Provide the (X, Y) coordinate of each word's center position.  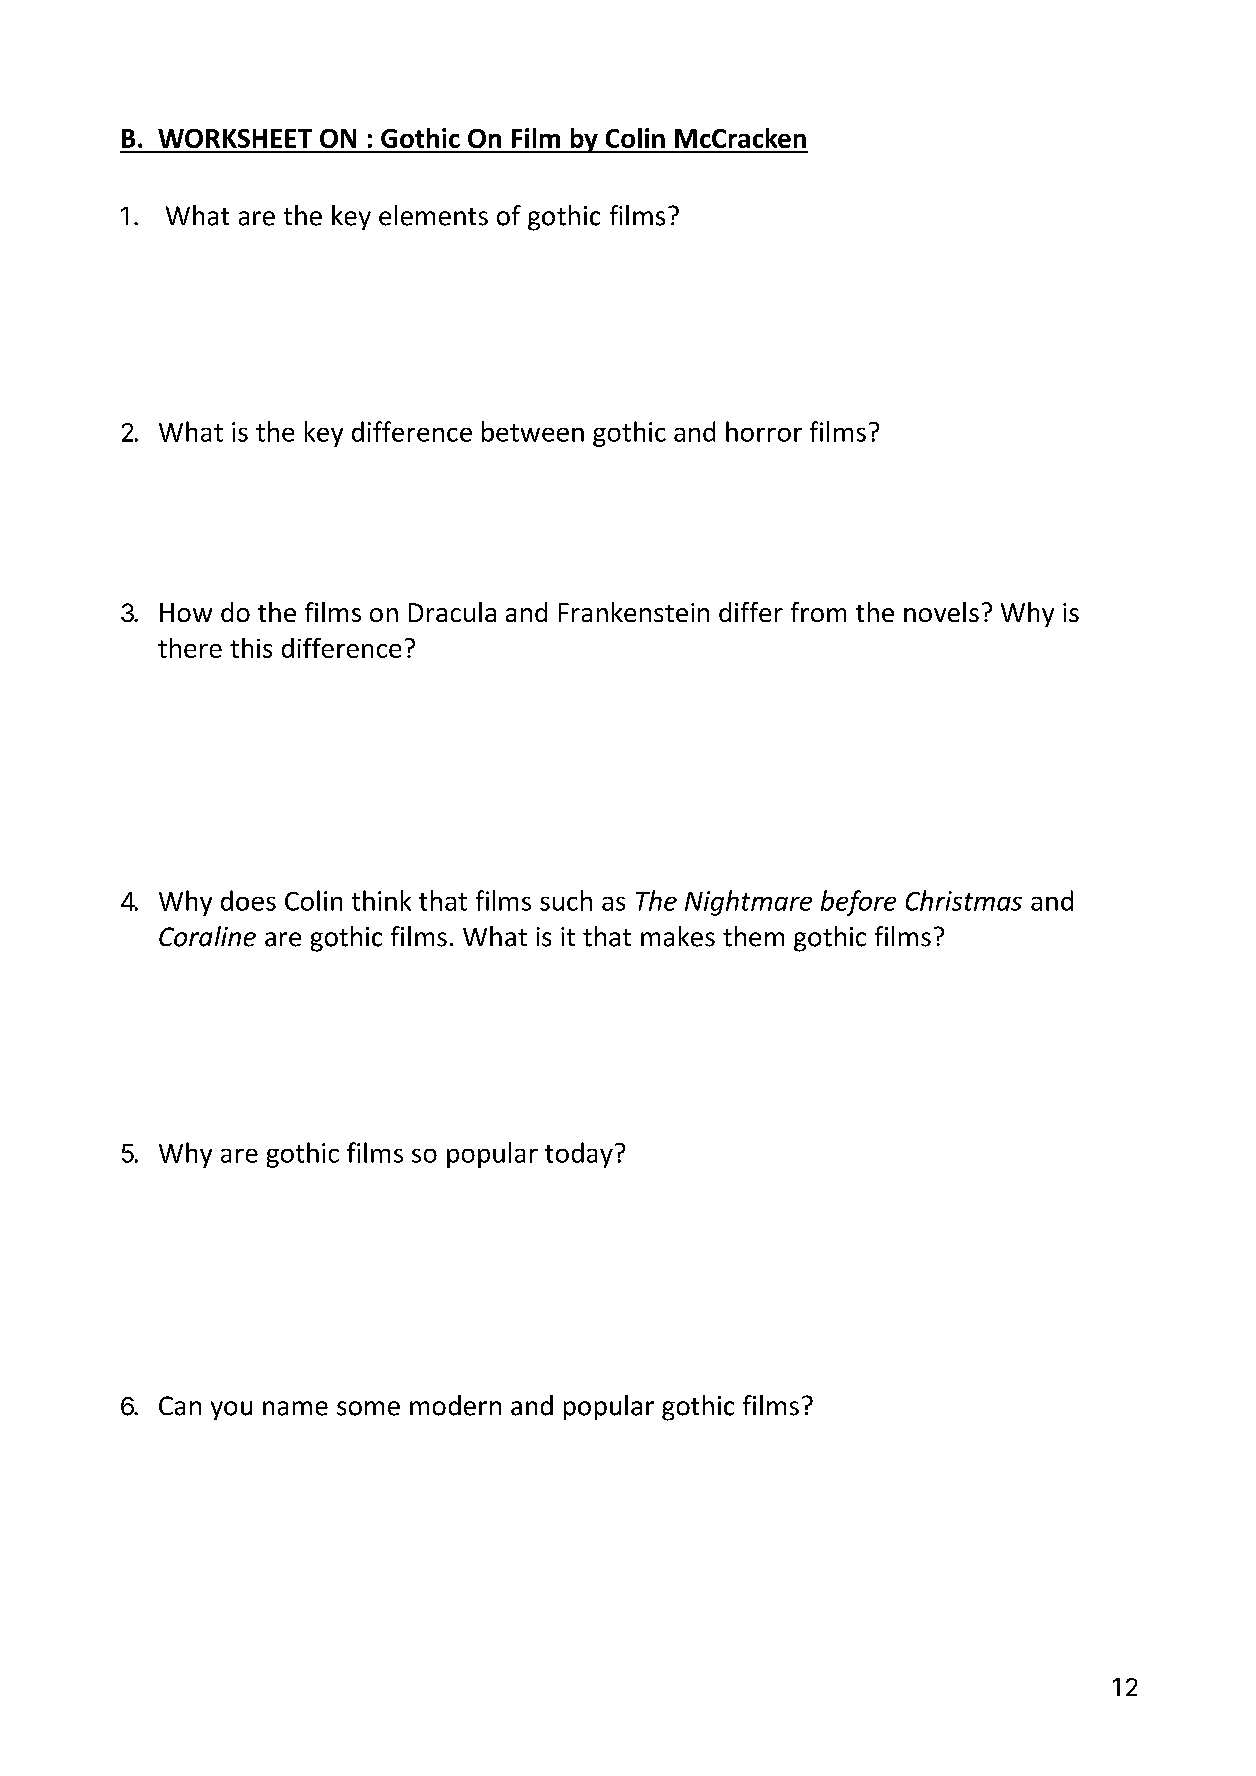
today (579, 1155)
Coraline (207, 936)
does (248, 900)
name (295, 1408)
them (753, 936)
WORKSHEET (235, 138)
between (533, 431)
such (566, 900)
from (818, 612)
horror (764, 431)
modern (455, 1405)
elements (433, 215)
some (368, 1408)
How (186, 612)
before (858, 903)
